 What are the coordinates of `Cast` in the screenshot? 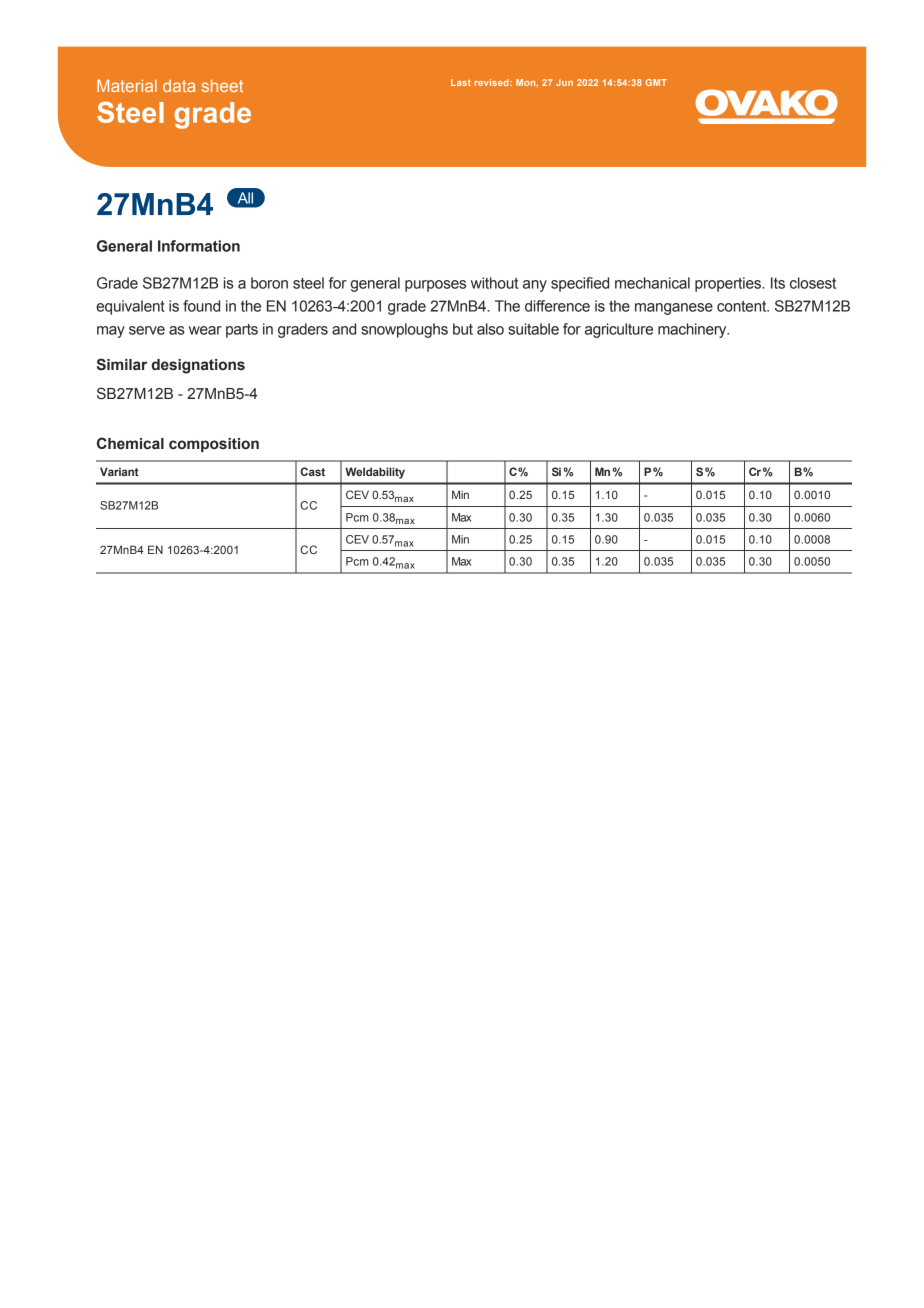 It's located at (312, 471).
